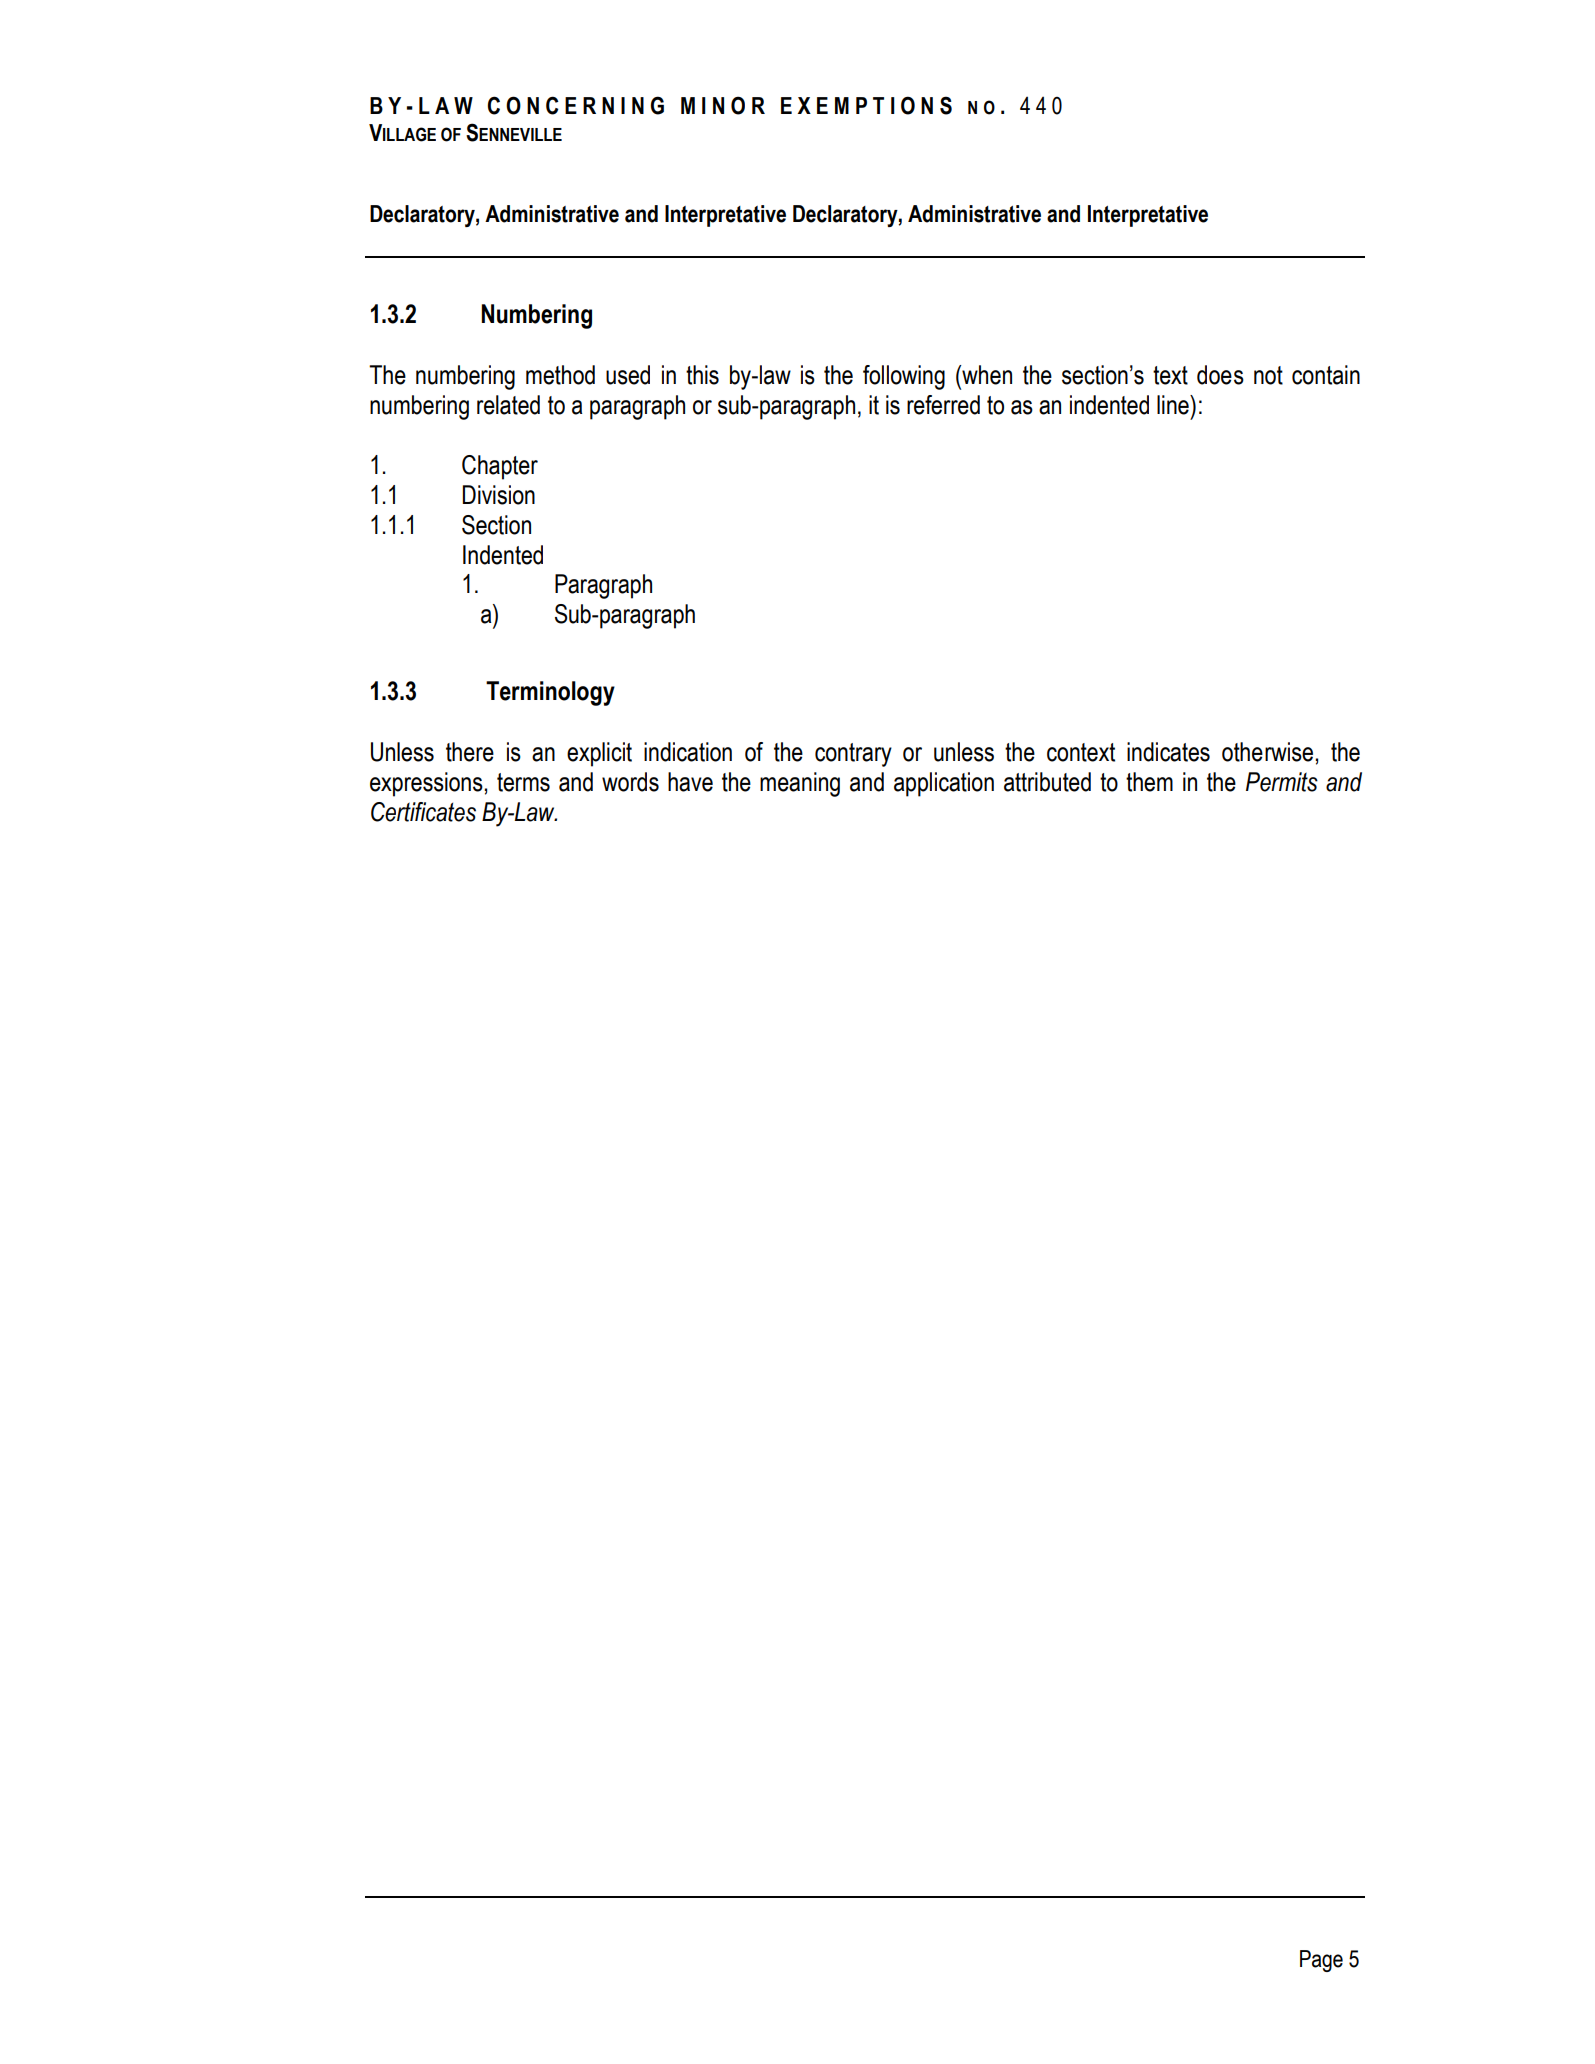 The width and height of the screenshot is (1595, 2064). Describe the element at coordinates (800, 784) in the screenshot. I see `meaning` at that location.
